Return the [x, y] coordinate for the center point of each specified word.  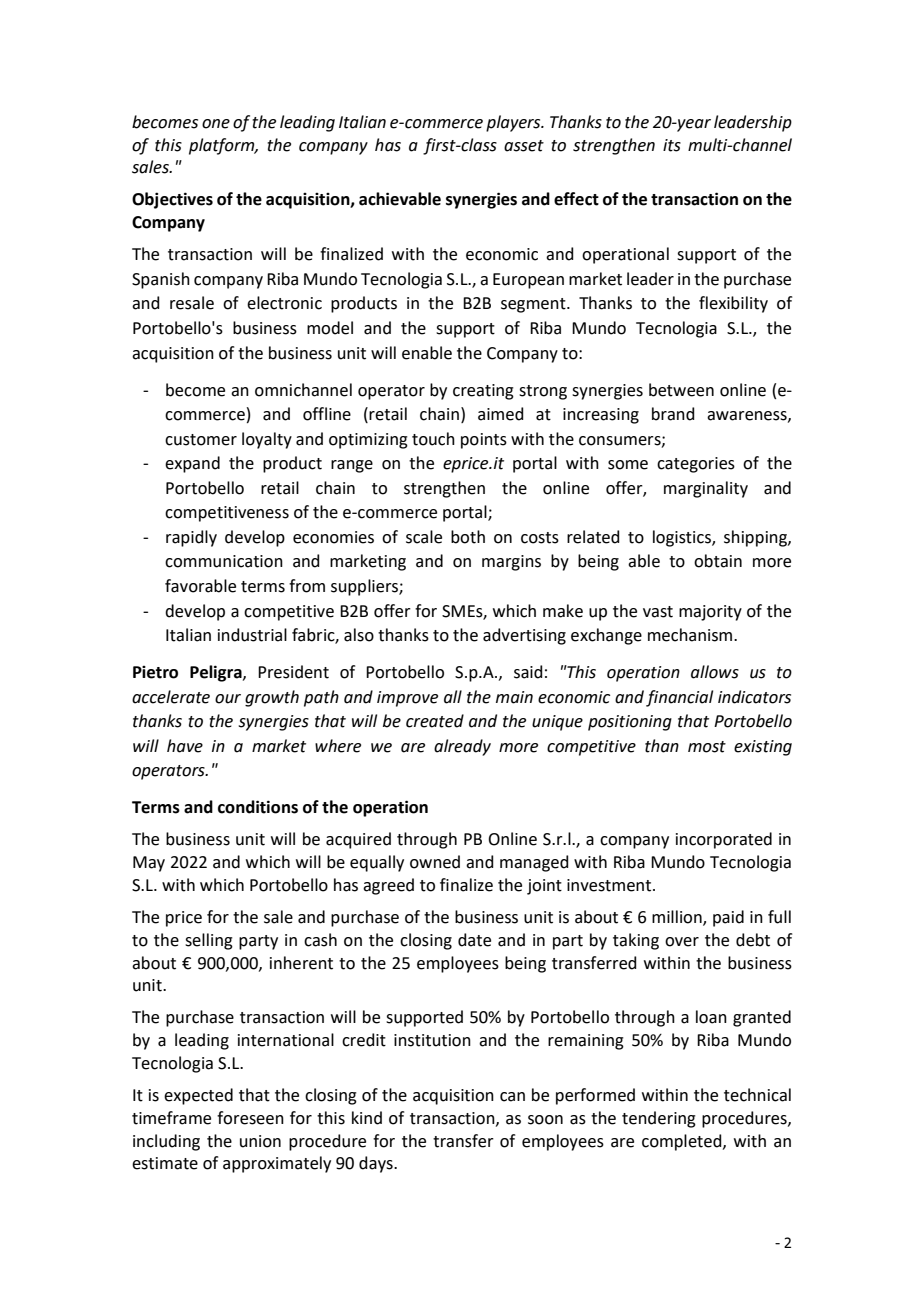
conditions [258, 807]
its [672, 145]
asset [524, 146]
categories [696, 465]
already [462, 747]
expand [192, 464]
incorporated [724, 840]
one [216, 124]
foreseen [250, 1118]
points [484, 441]
